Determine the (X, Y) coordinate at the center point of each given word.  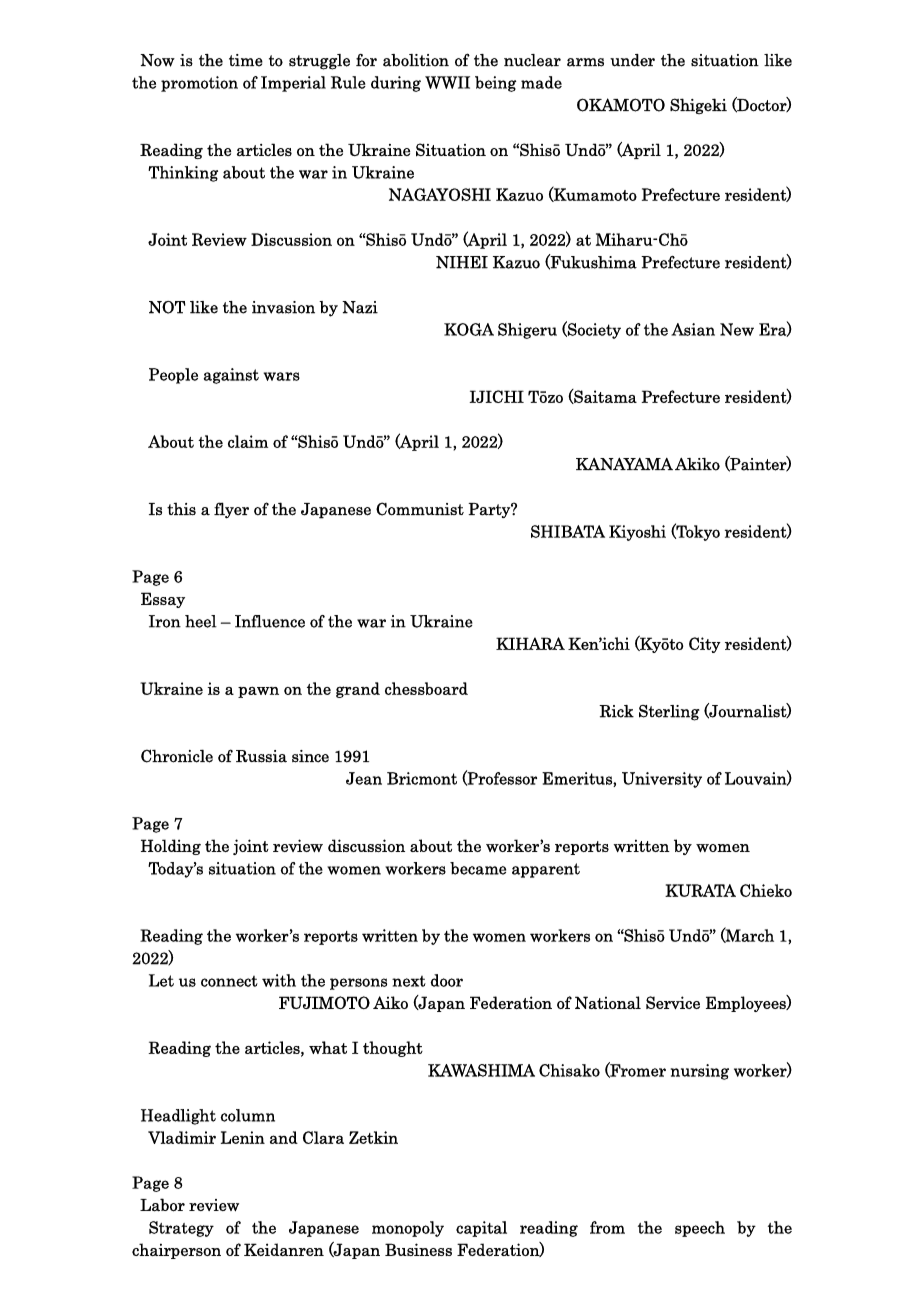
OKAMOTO (621, 105)
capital (481, 1229)
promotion (199, 84)
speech (700, 1229)
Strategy (181, 1229)
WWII (447, 82)
